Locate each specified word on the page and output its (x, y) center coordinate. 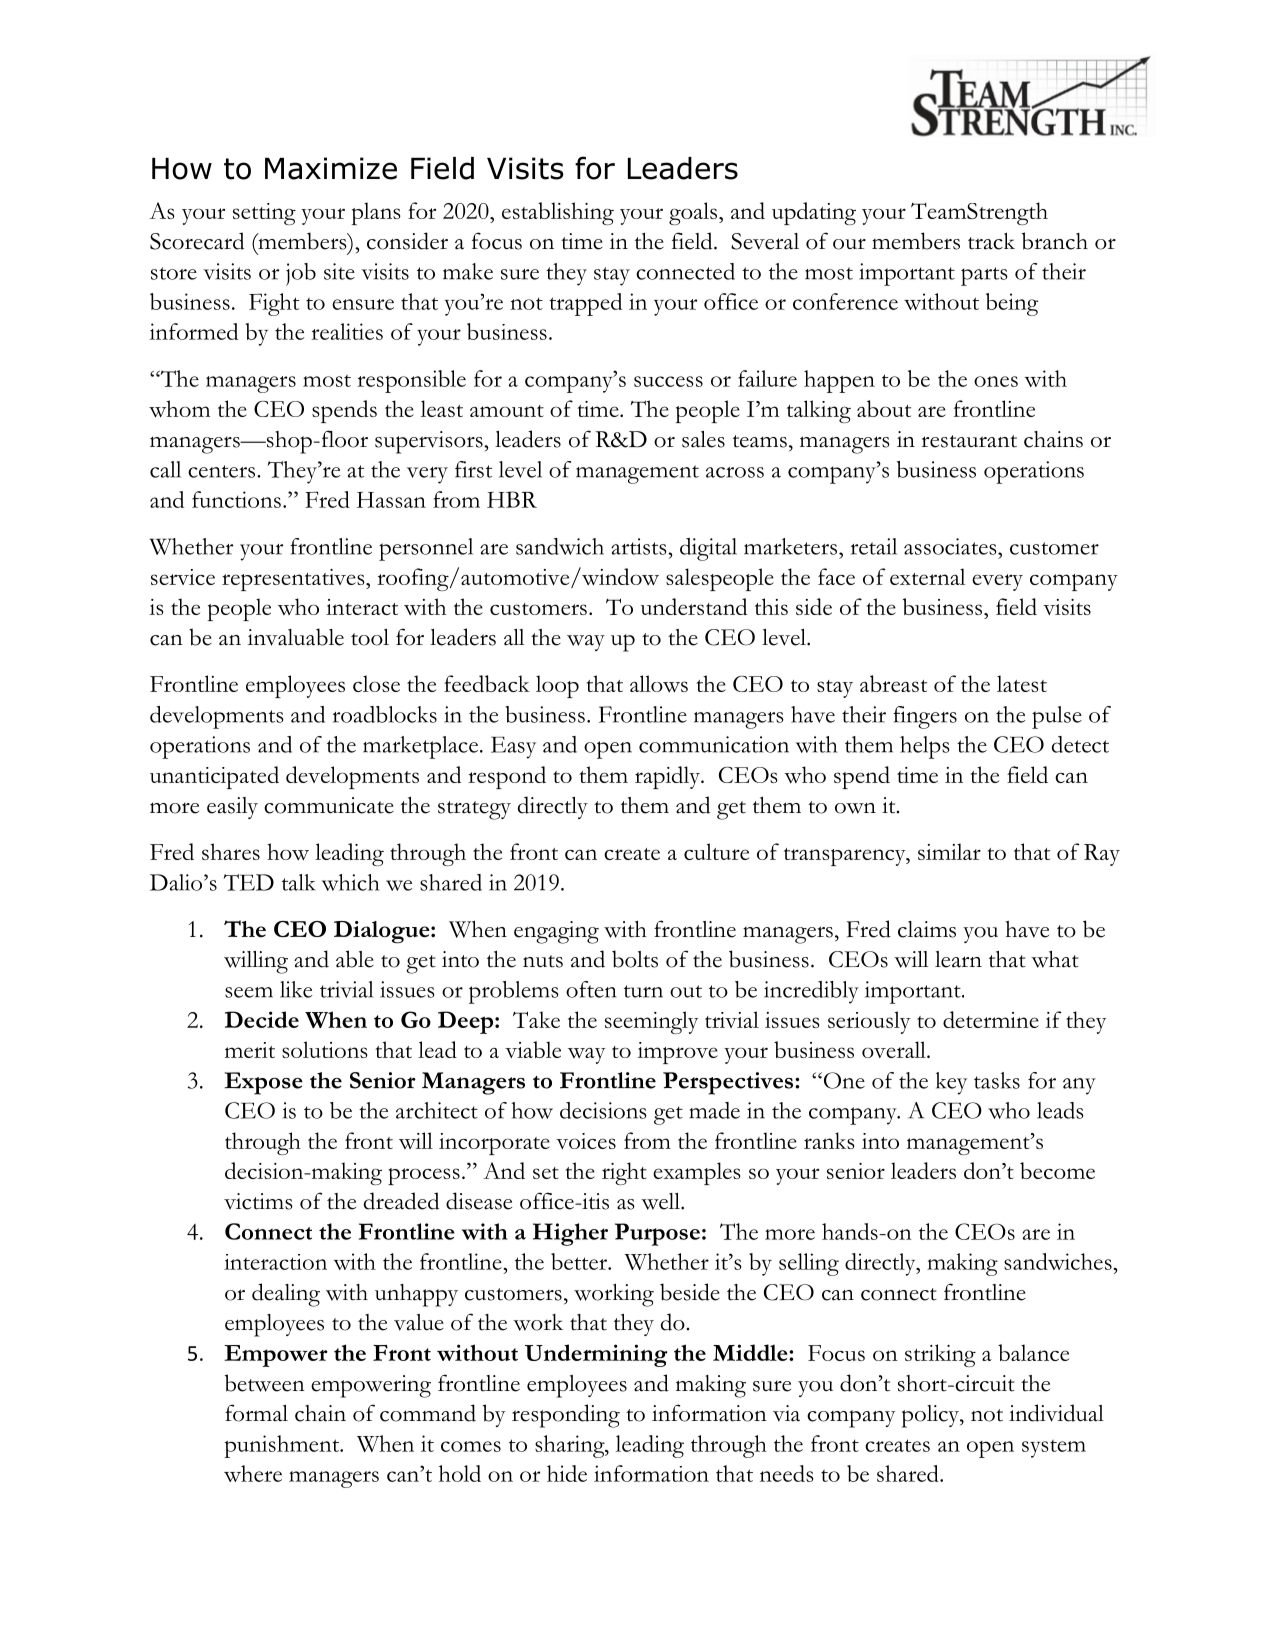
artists (640, 546)
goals (693, 213)
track (991, 241)
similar (949, 851)
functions (236, 499)
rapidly (668, 777)
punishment (282, 1446)
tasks (997, 1080)
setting (264, 214)
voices (586, 1141)
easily (232, 808)
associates (951, 546)
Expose (263, 1083)
